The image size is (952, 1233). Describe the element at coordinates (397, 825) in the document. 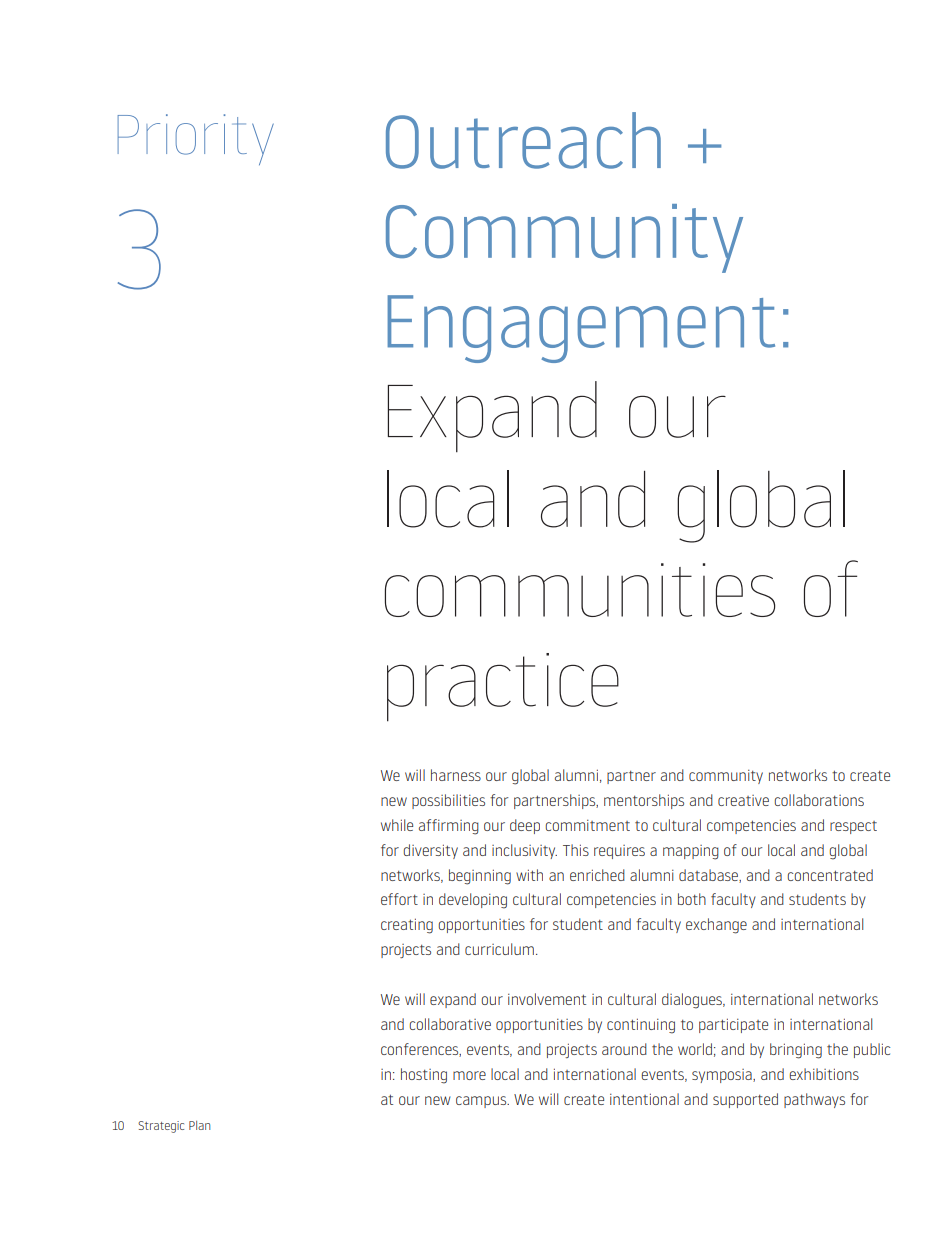

I see `while` at that location.
